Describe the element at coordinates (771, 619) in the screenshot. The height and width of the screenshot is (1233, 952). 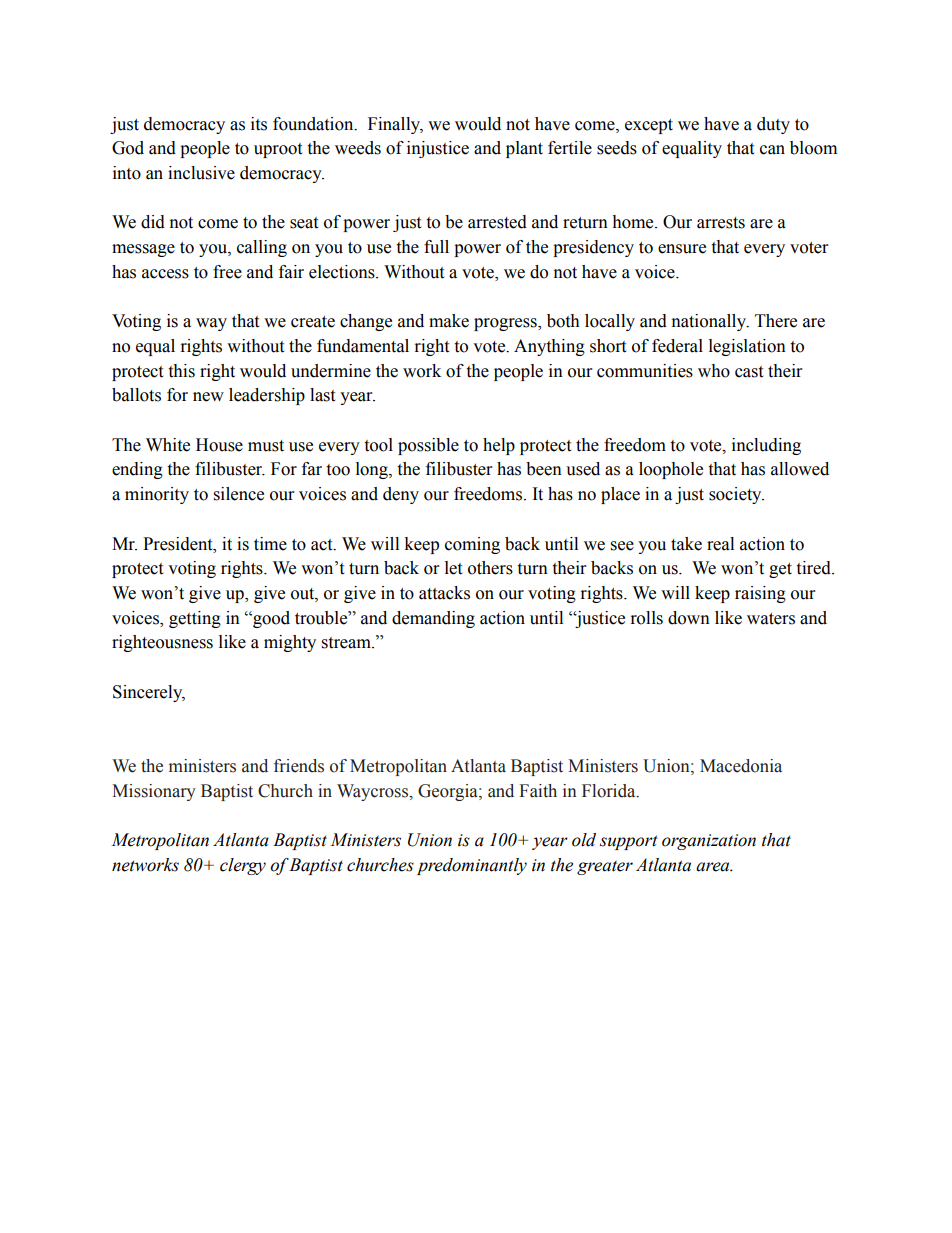
I see `waters` at that location.
